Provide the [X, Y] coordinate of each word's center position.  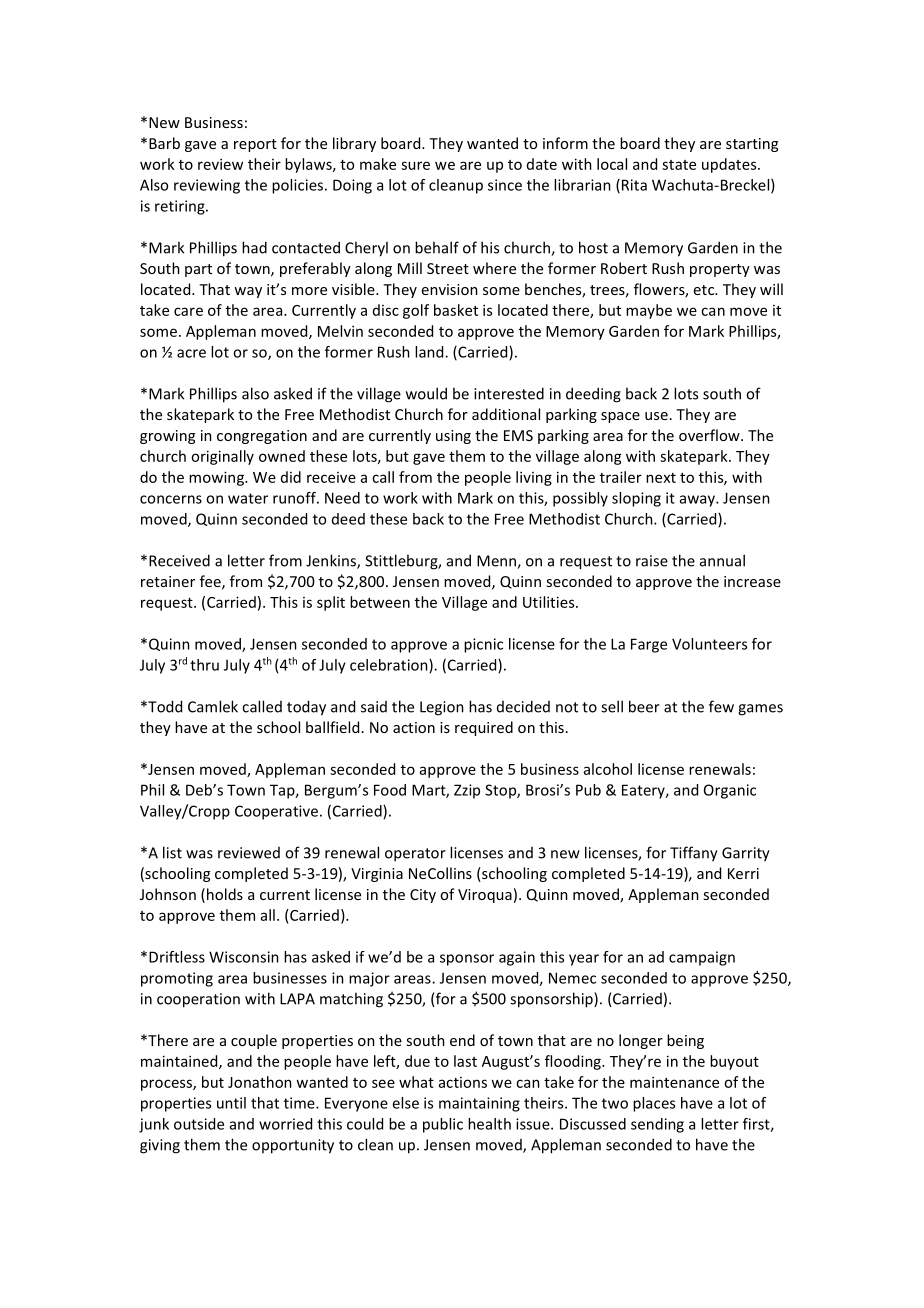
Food [390, 790]
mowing [217, 478]
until [231, 1103]
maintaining [479, 1104]
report [255, 145]
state [679, 165]
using [453, 437]
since [505, 185]
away [698, 501]
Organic [730, 791]
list [172, 852]
